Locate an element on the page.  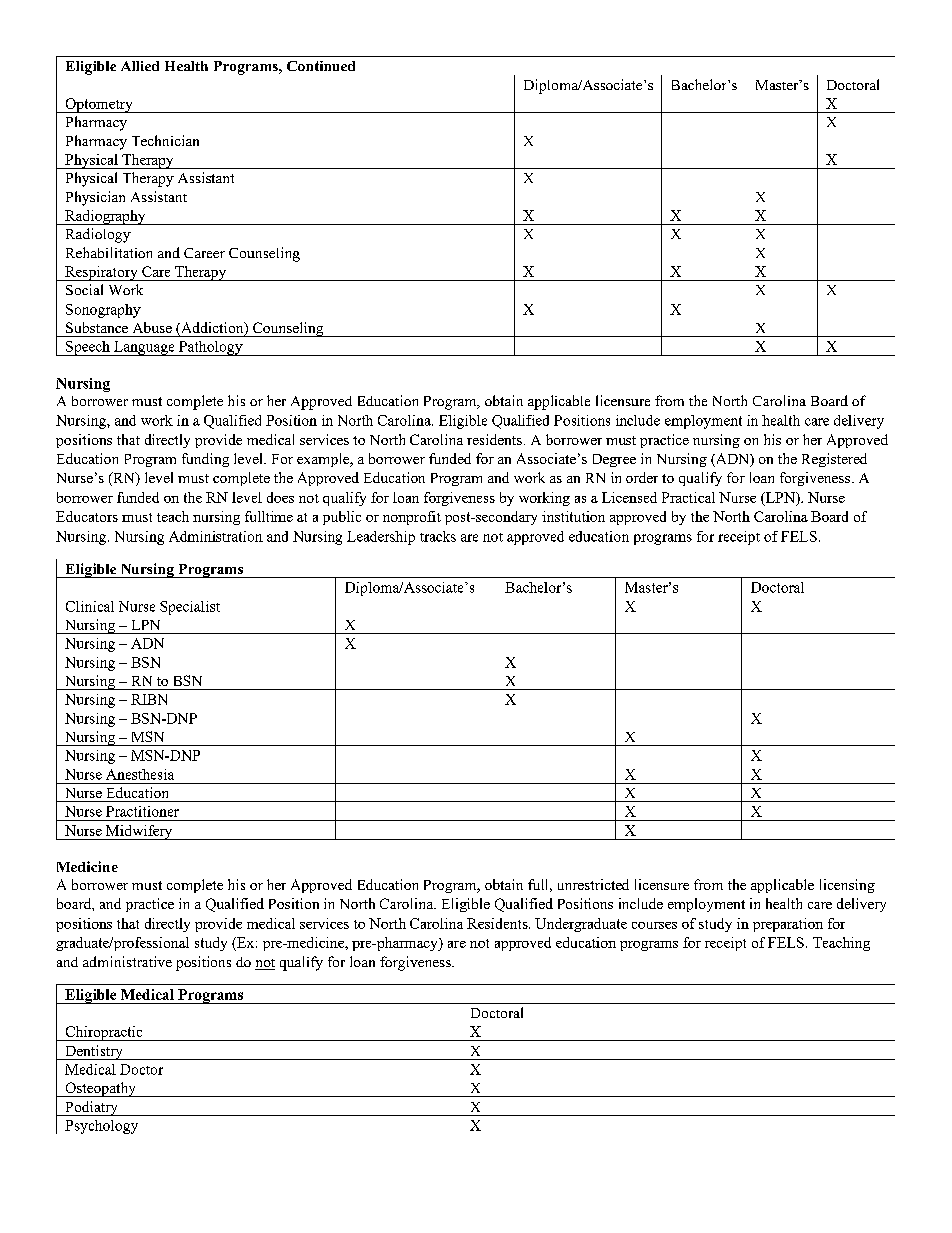
Allied is located at coordinates (140, 66).
